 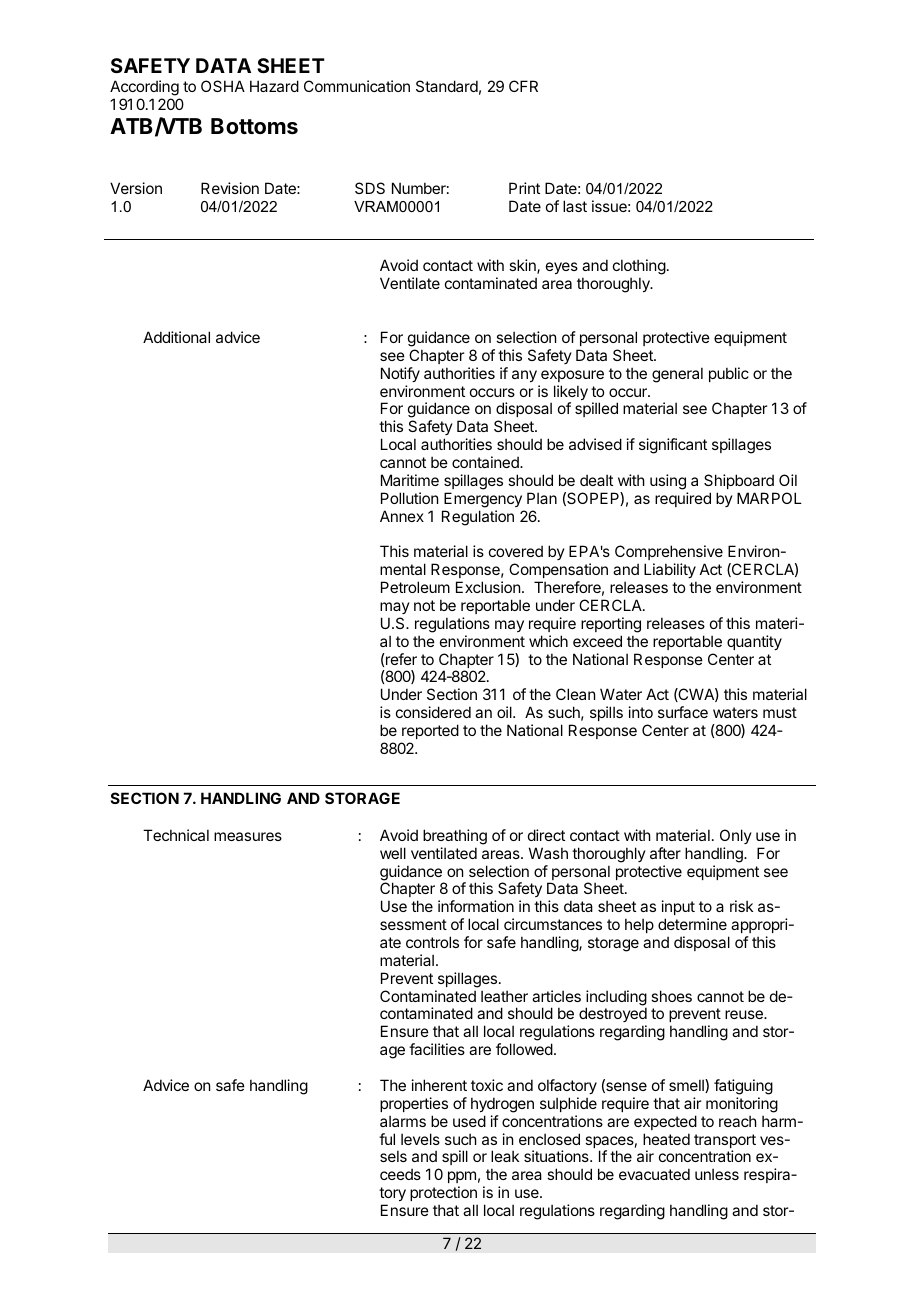 What do you see at coordinates (176, 835) in the document?
I see `Technical` at bounding box center [176, 835].
